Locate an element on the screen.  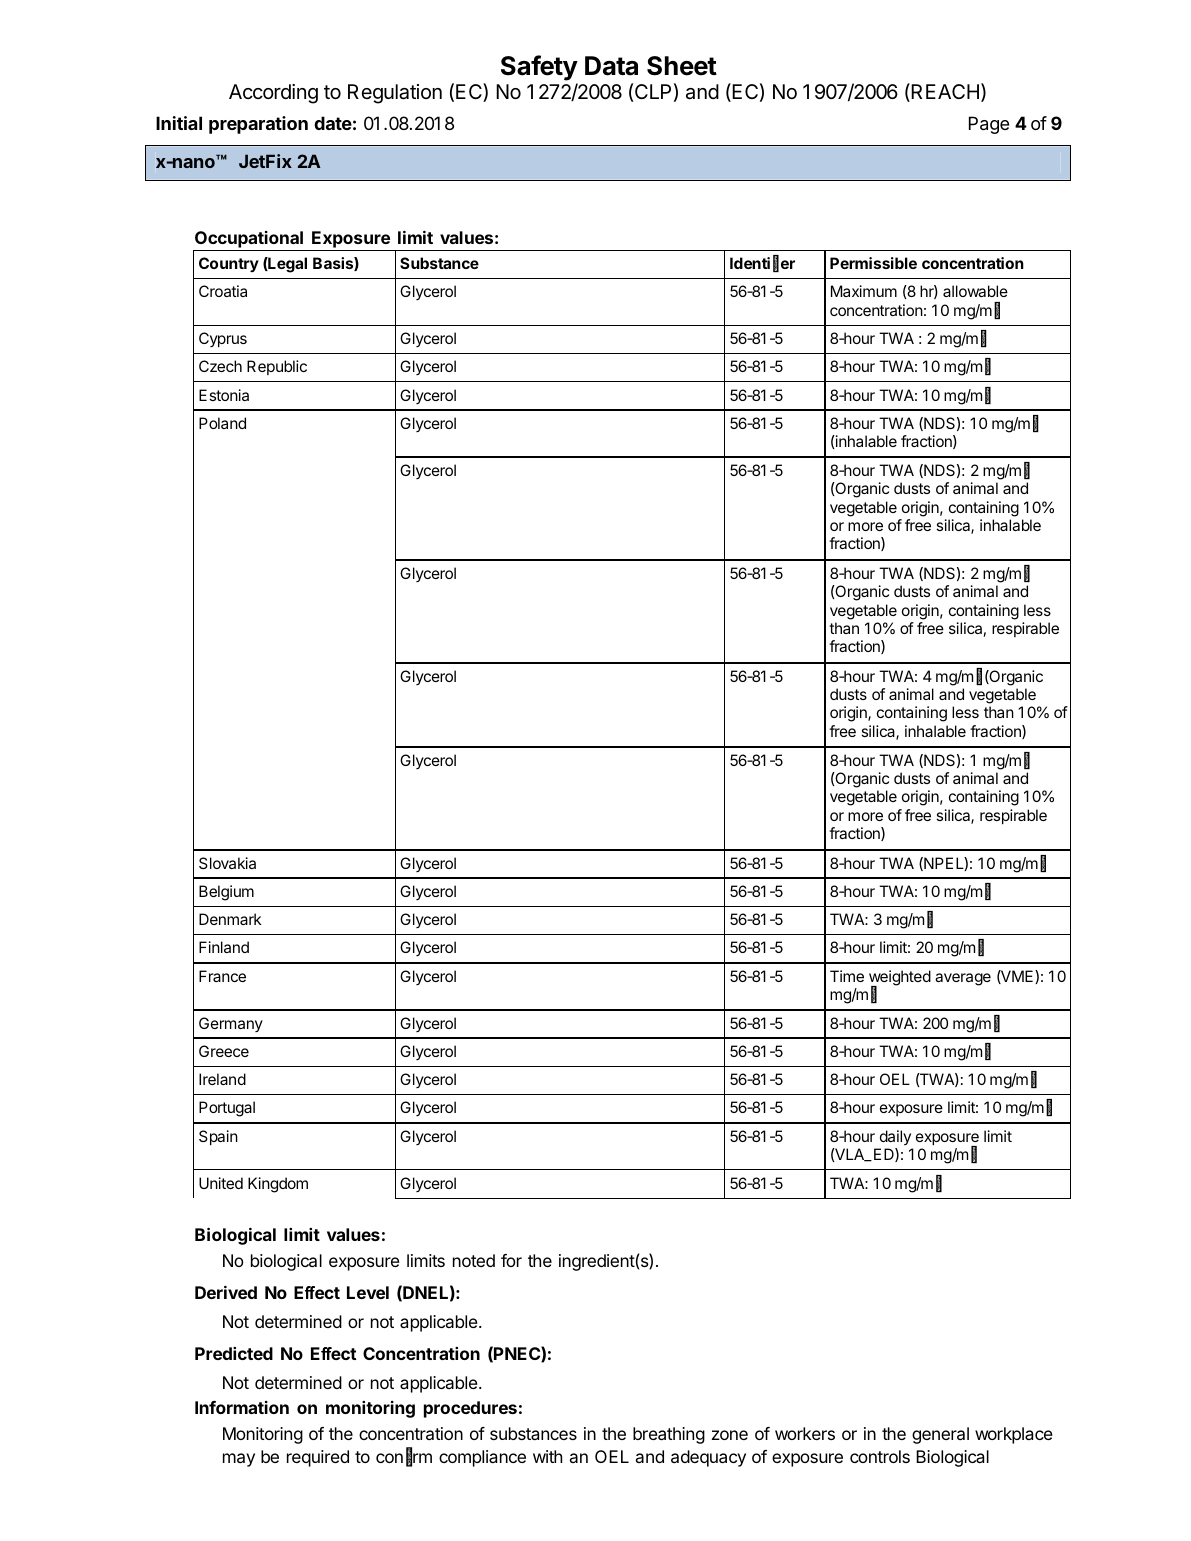
general is located at coordinates (940, 1435).
